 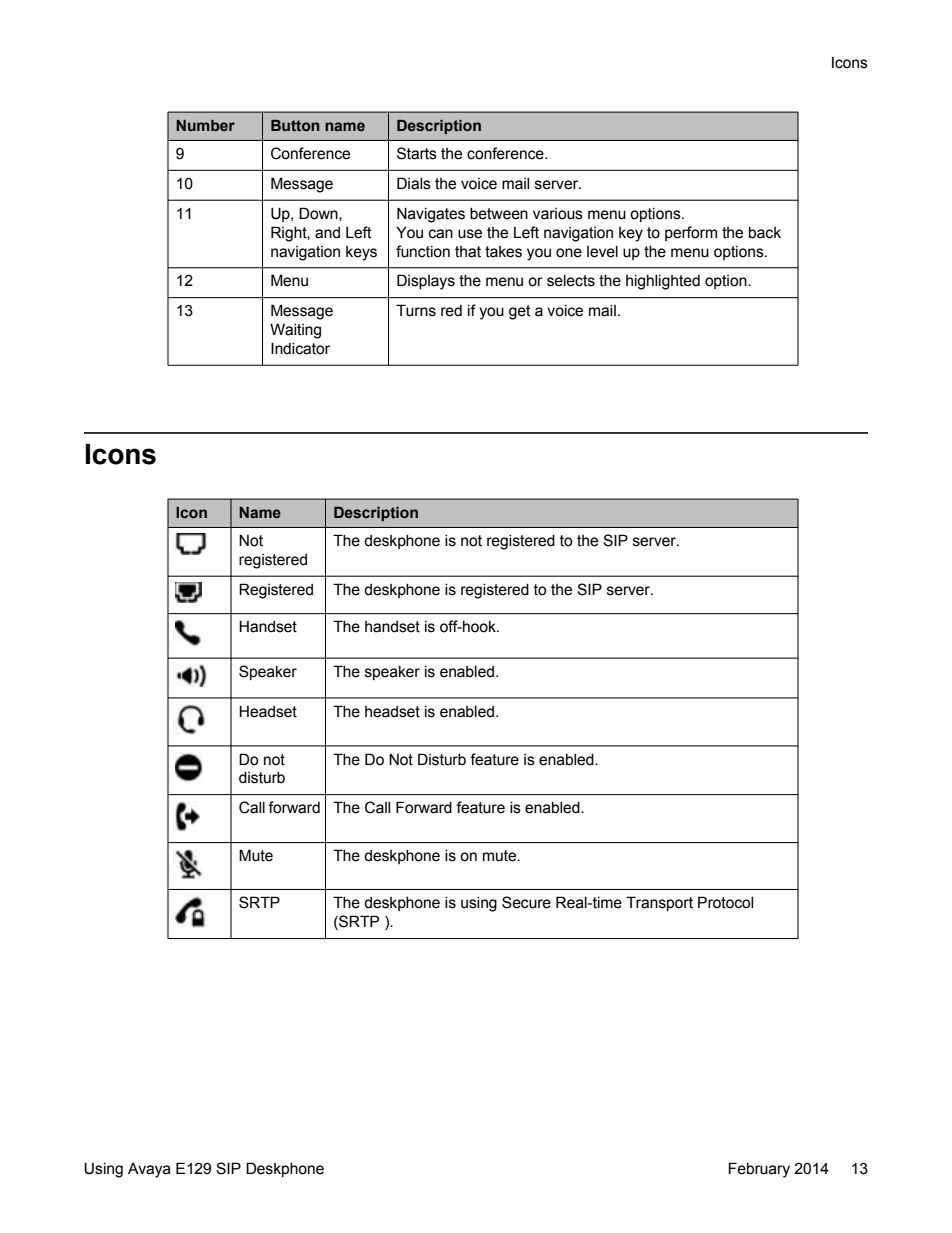 I want to click on Avaya, so click(x=149, y=1170).
